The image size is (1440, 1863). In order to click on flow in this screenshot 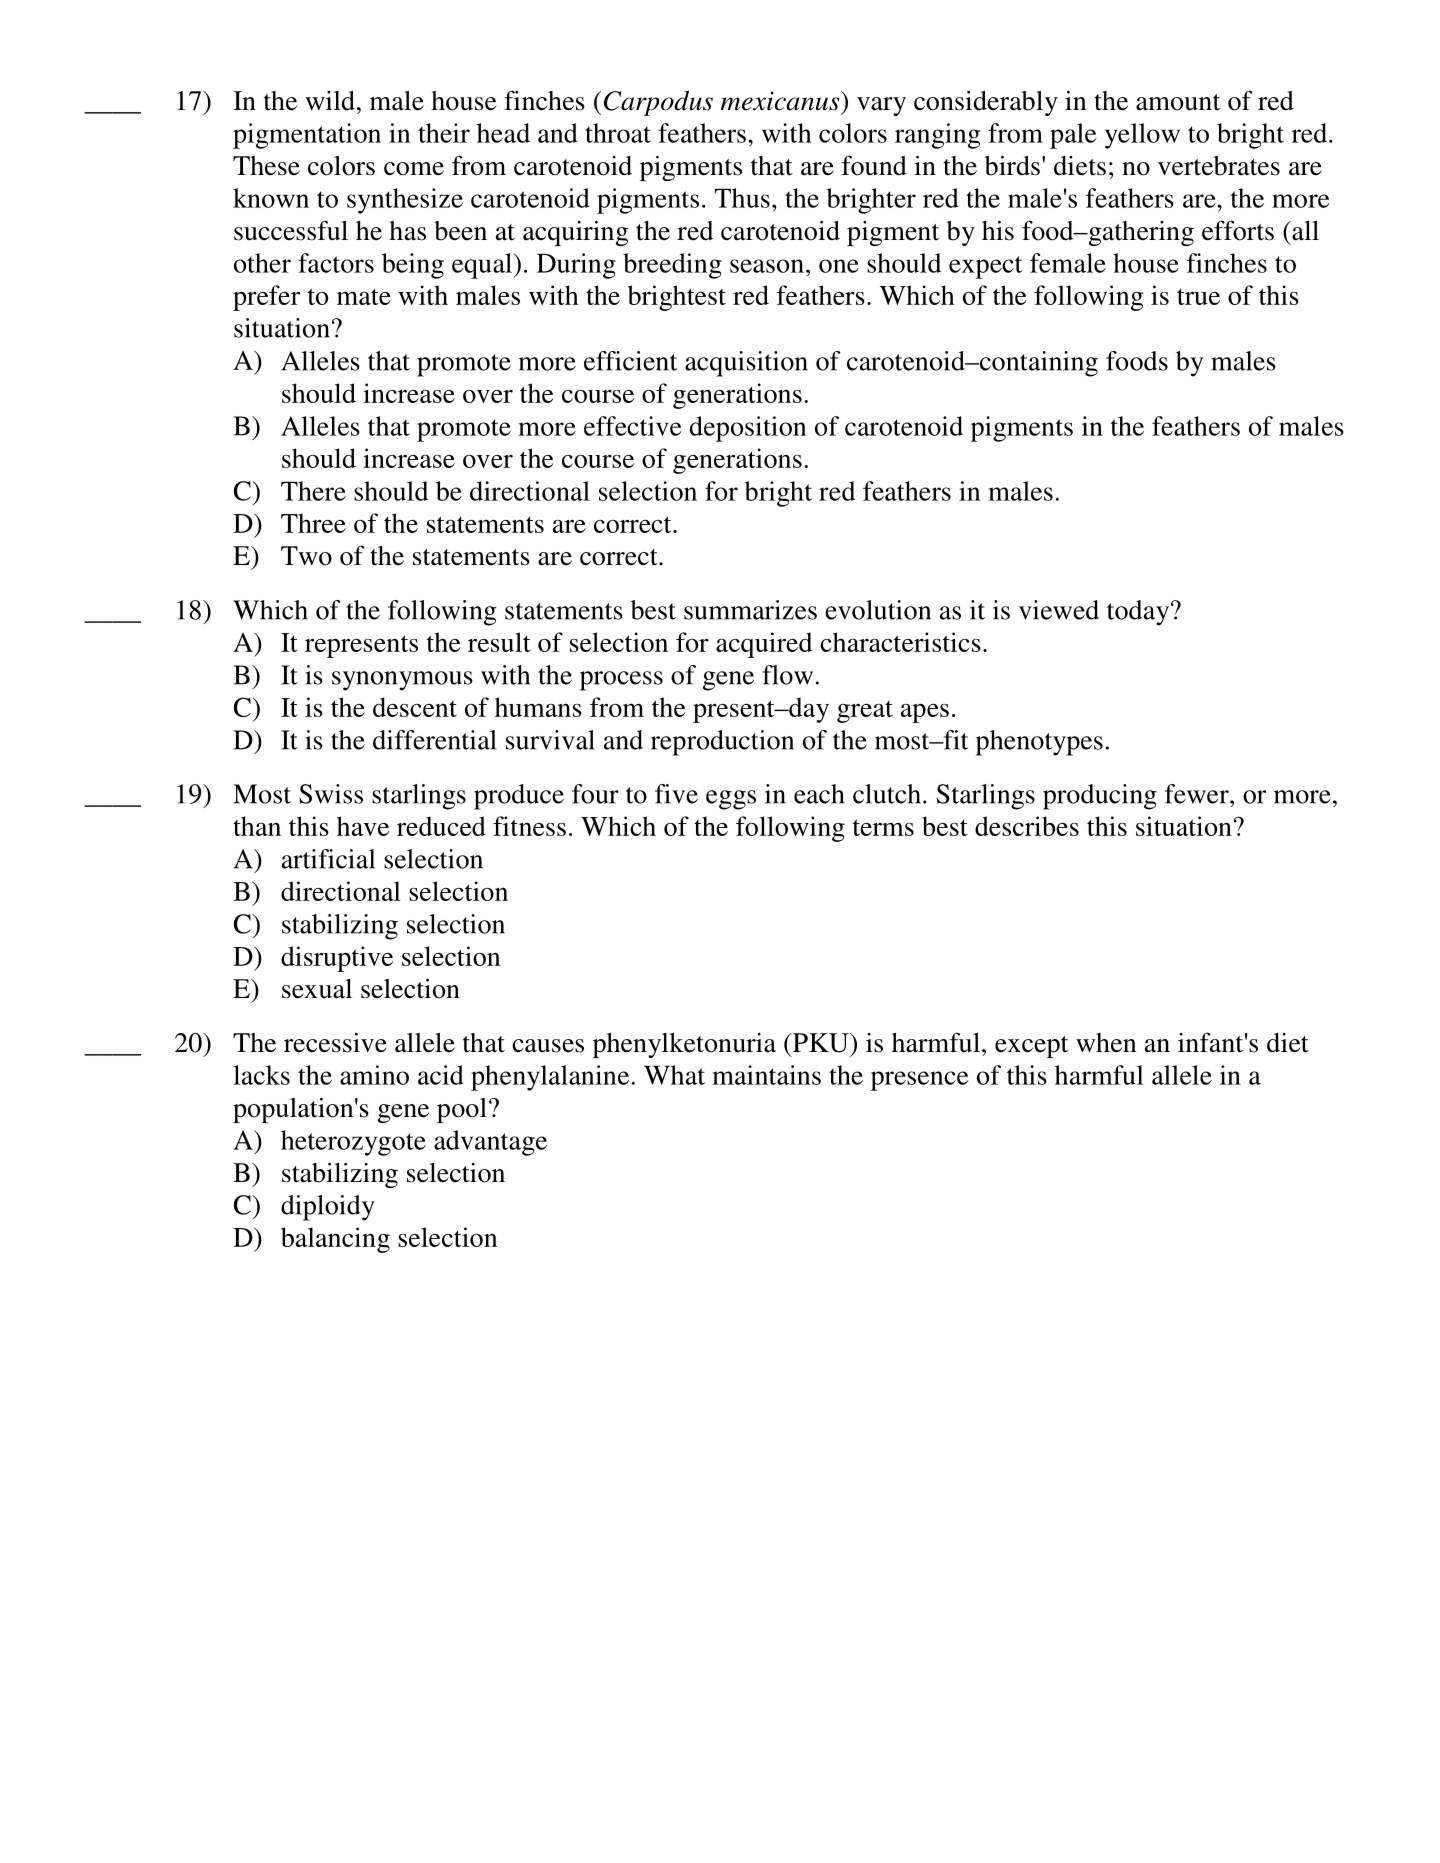, I will do `click(788, 675)`.
